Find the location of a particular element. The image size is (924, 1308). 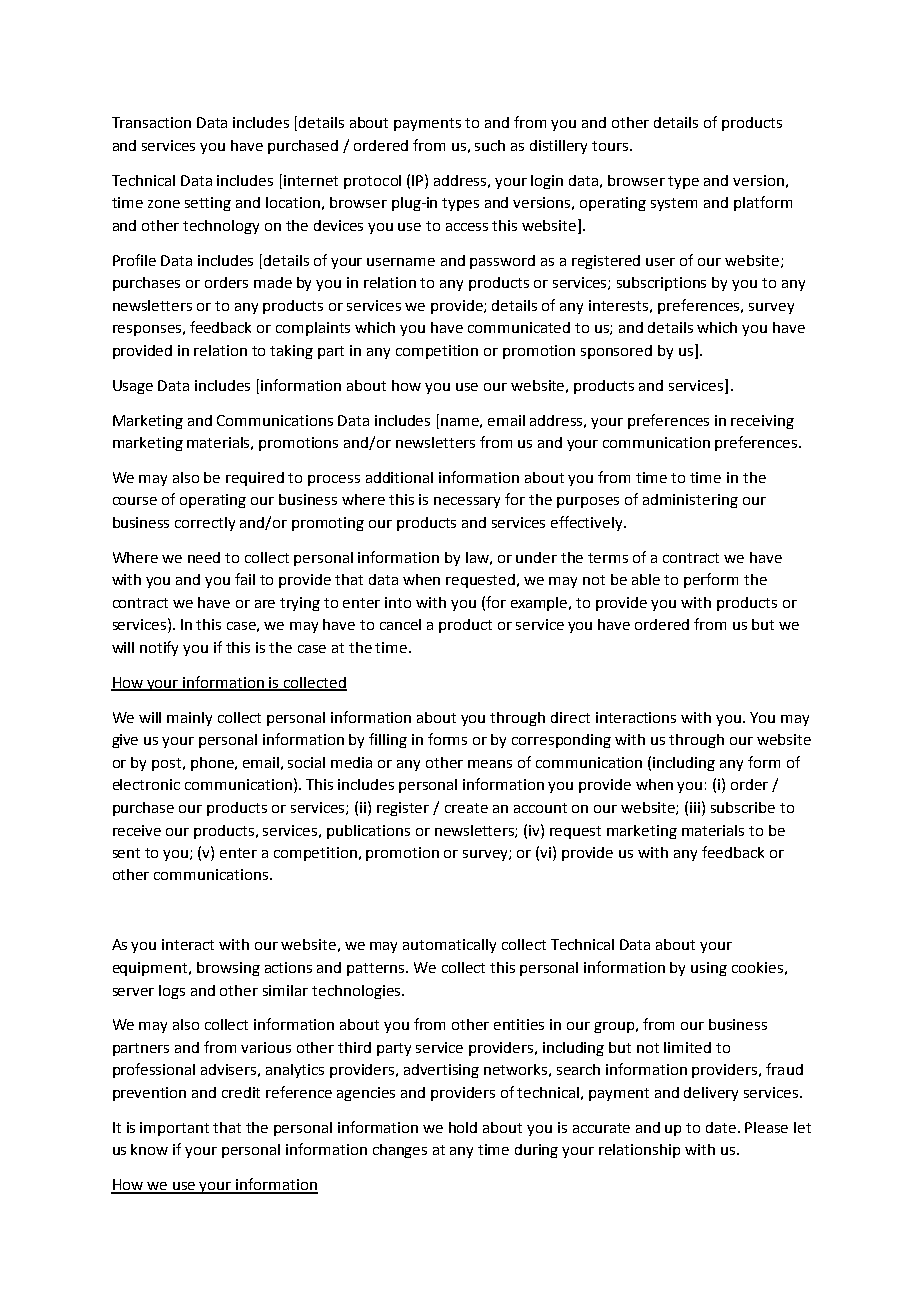

system is located at coordinates (674, 204).
